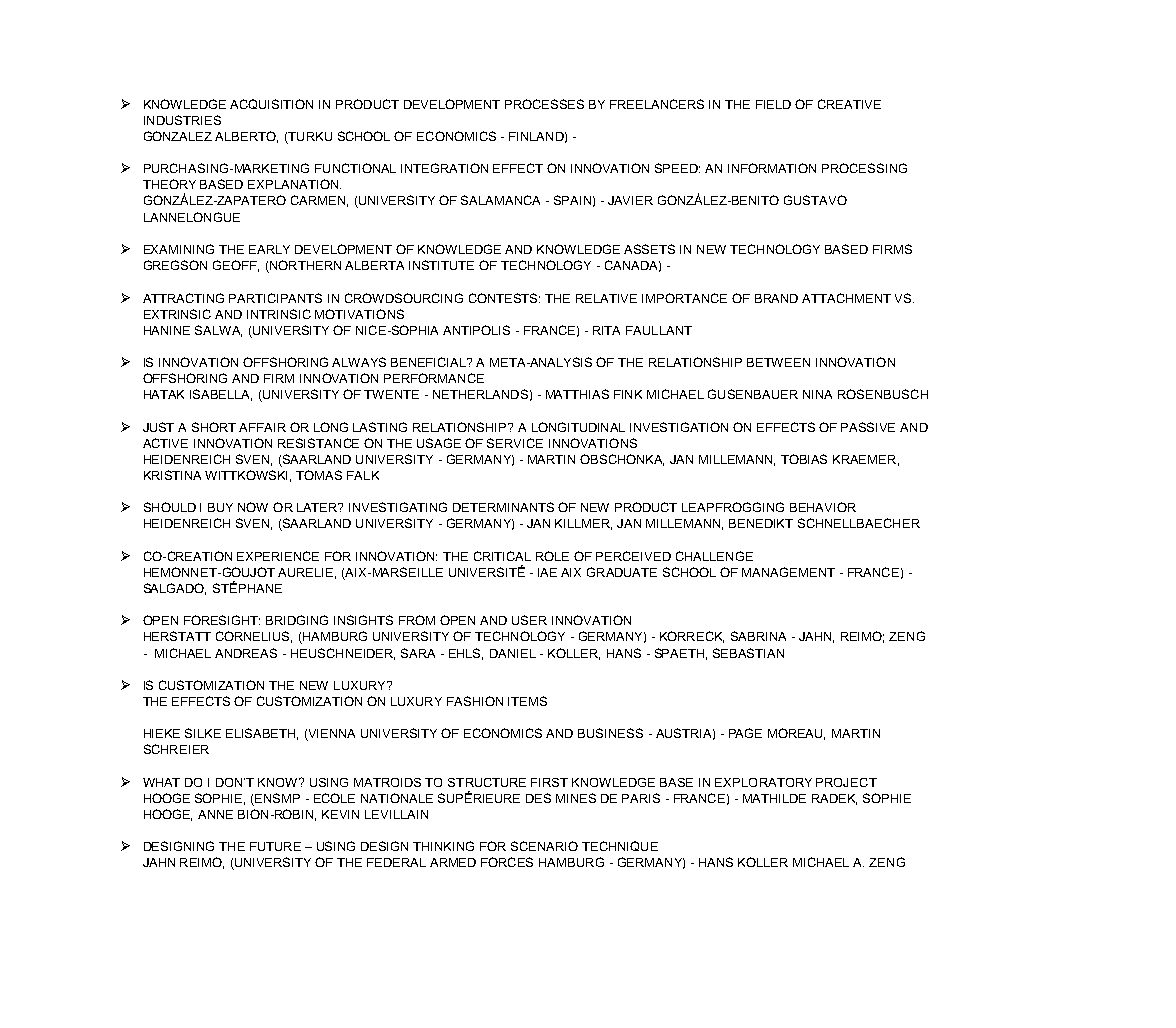 The image size is (1176, 1028). Describe the element at coordinates (269, 249) in the document. I see `EARLY` at that location.
